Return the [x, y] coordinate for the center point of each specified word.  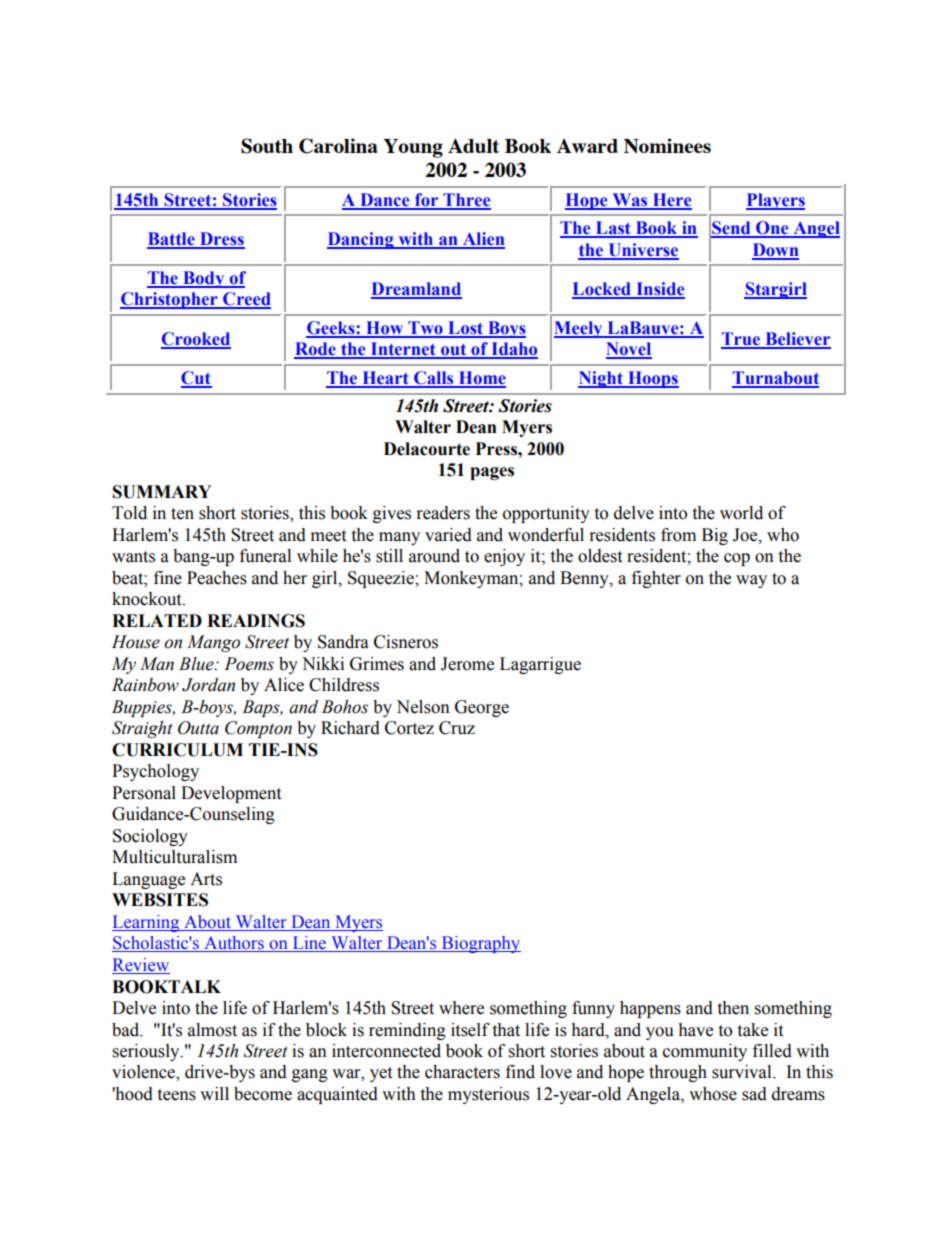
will [214, 1093]
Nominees [667, 146]
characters [462, 1072]
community [705, 1052]
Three [466, 201]
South [267, 146]
